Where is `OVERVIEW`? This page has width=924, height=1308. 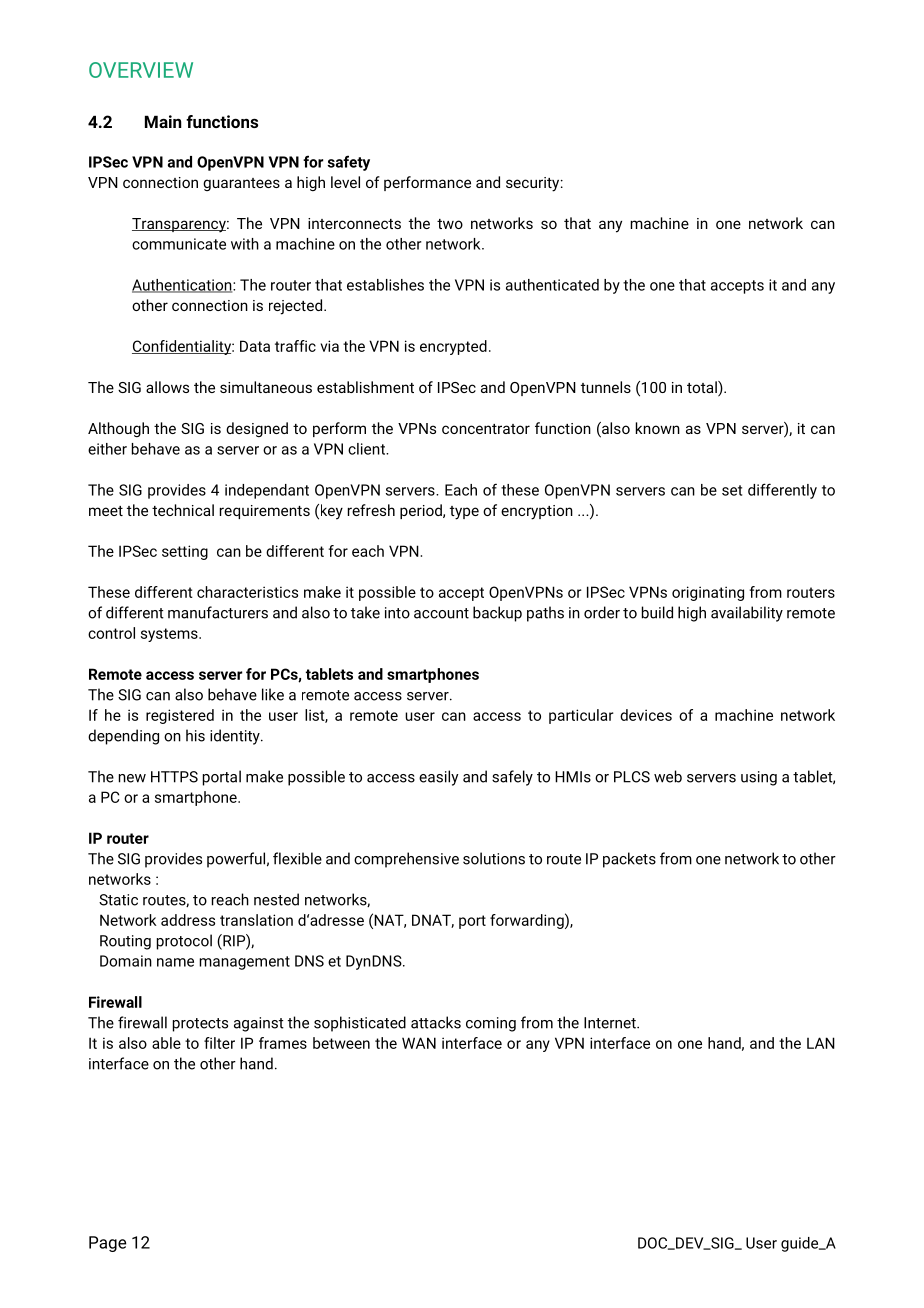 OVERVIEW is located at coordinates (141, 70).
